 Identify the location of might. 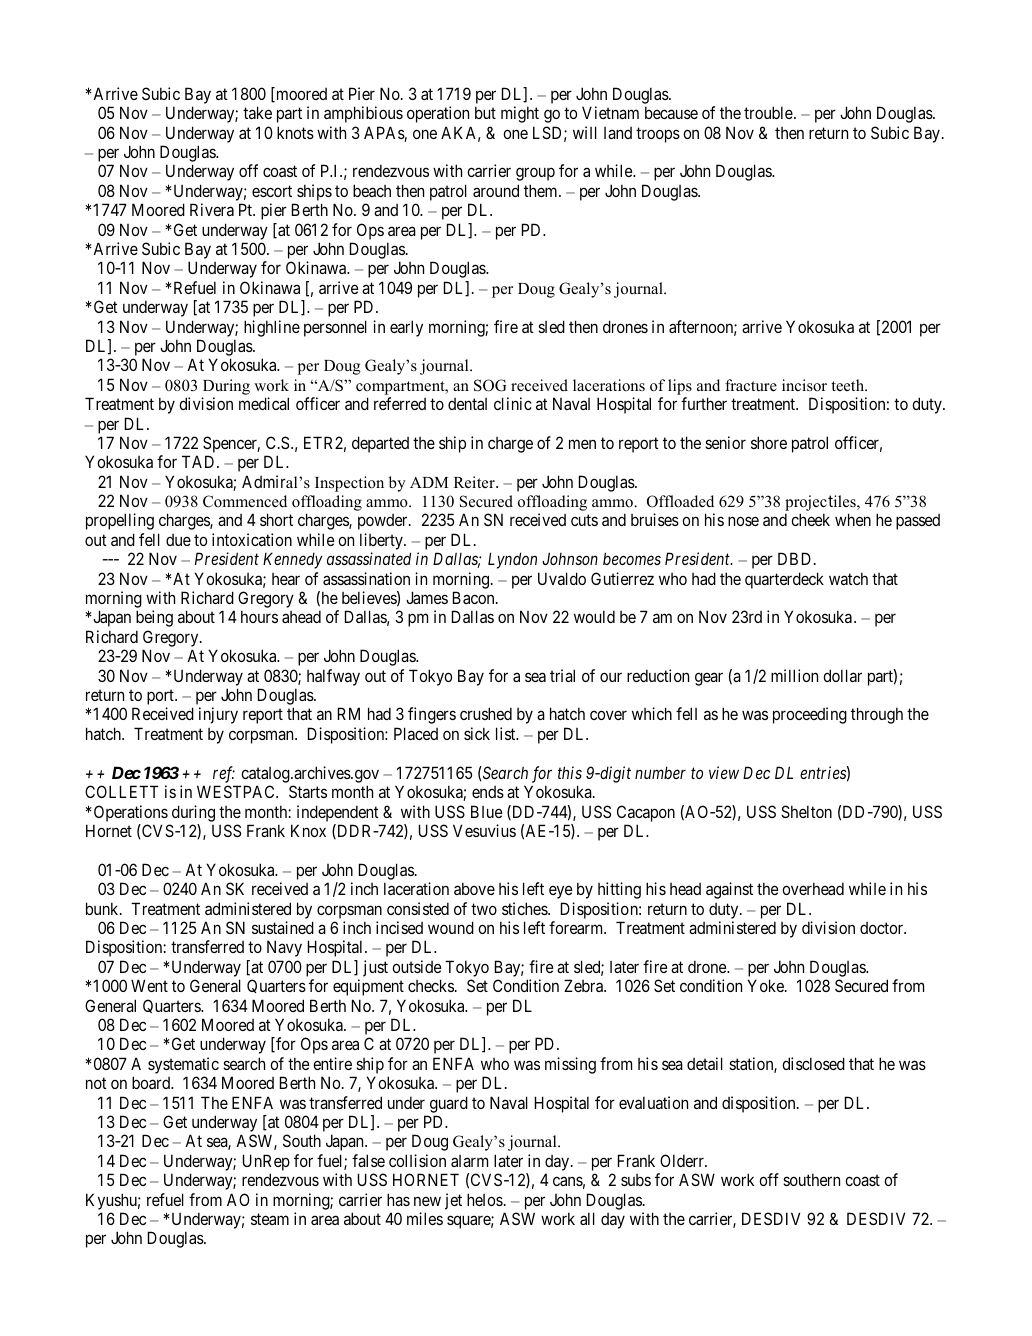
(520, 114).
